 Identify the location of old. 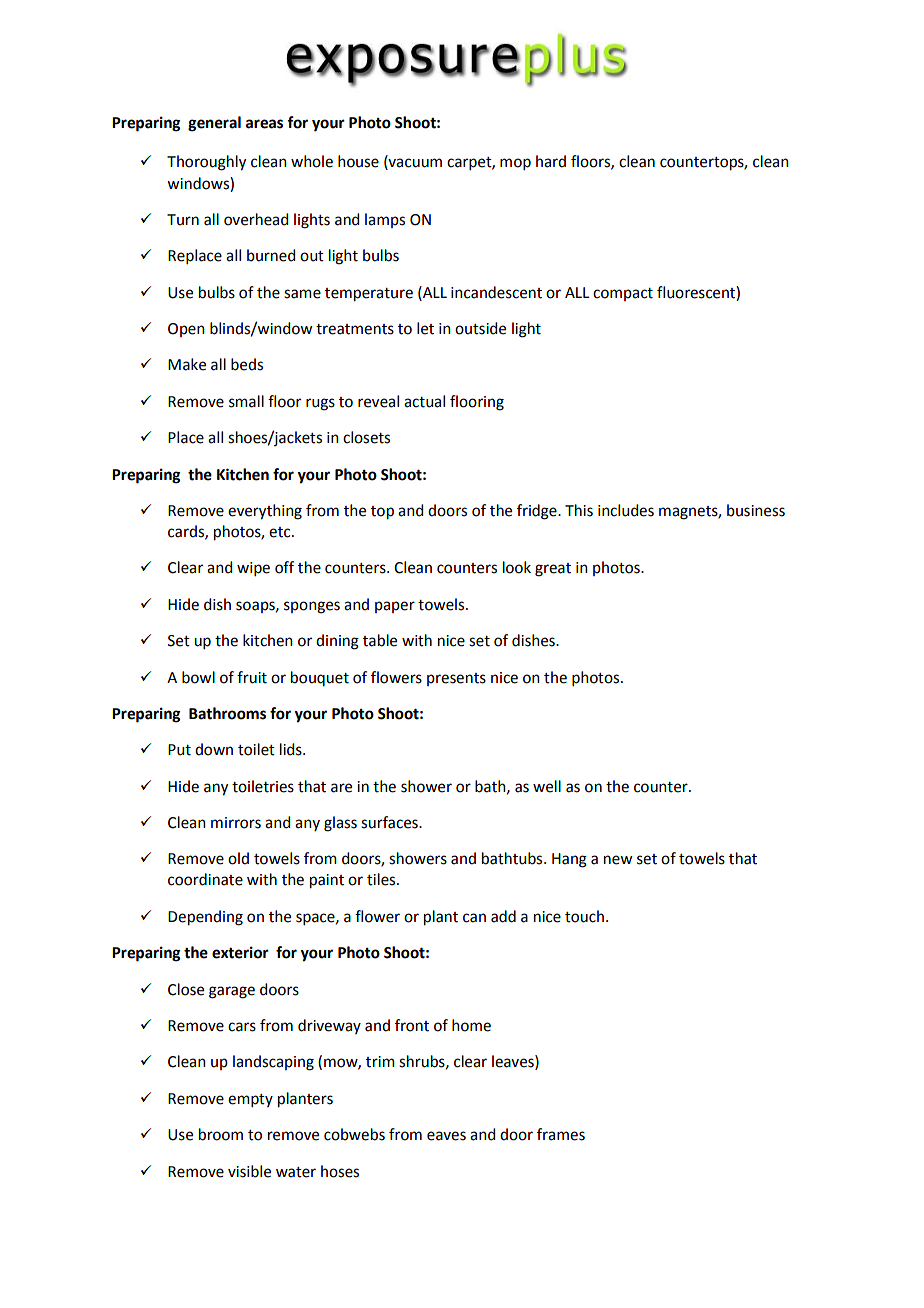
(238, 858).
